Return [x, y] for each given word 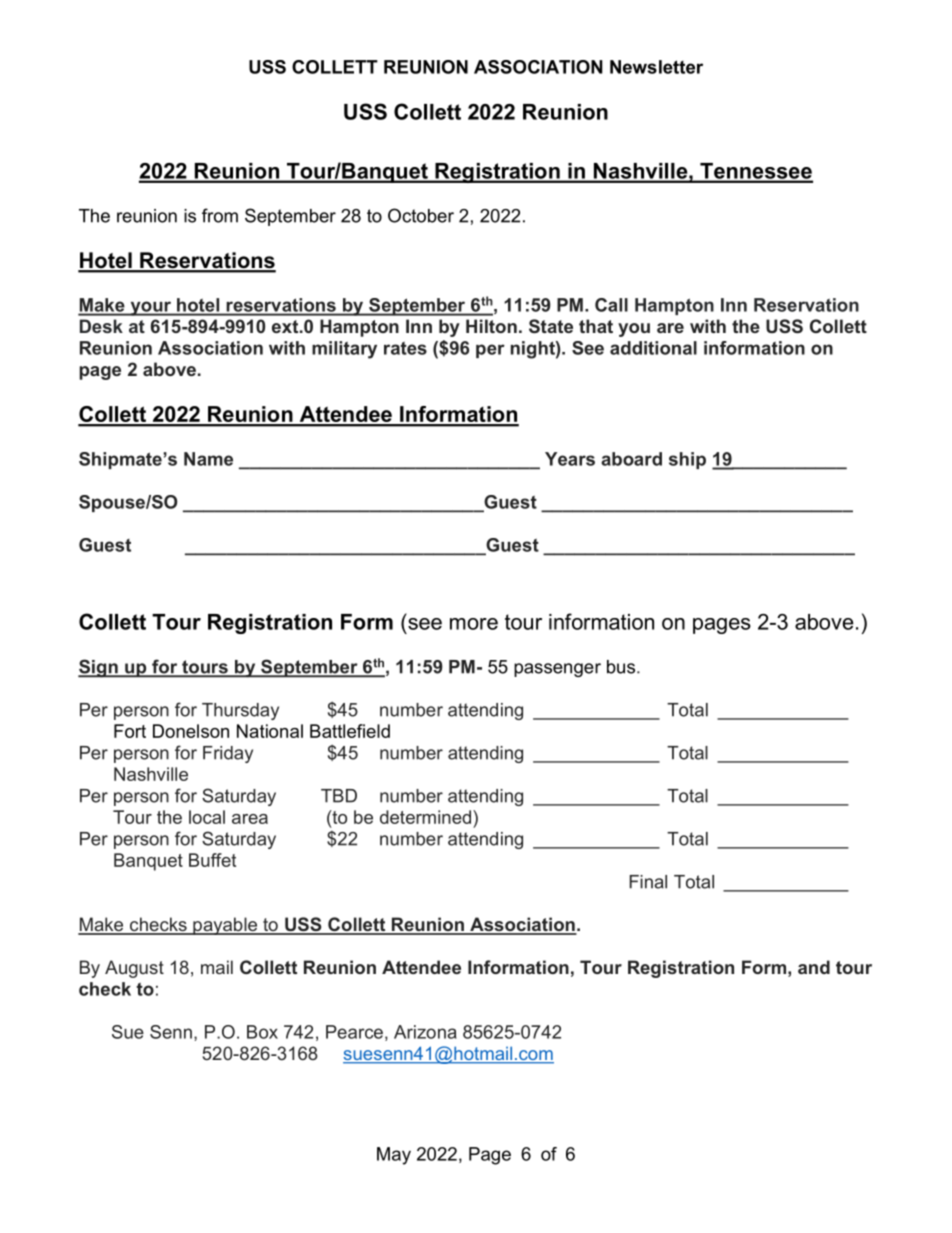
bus [622, 667]
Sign [99, 668]
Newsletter [656, 67]
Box [262, 1032]
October [421, 215]
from [220, 215]
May [394, 1156]
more [474, 624]
